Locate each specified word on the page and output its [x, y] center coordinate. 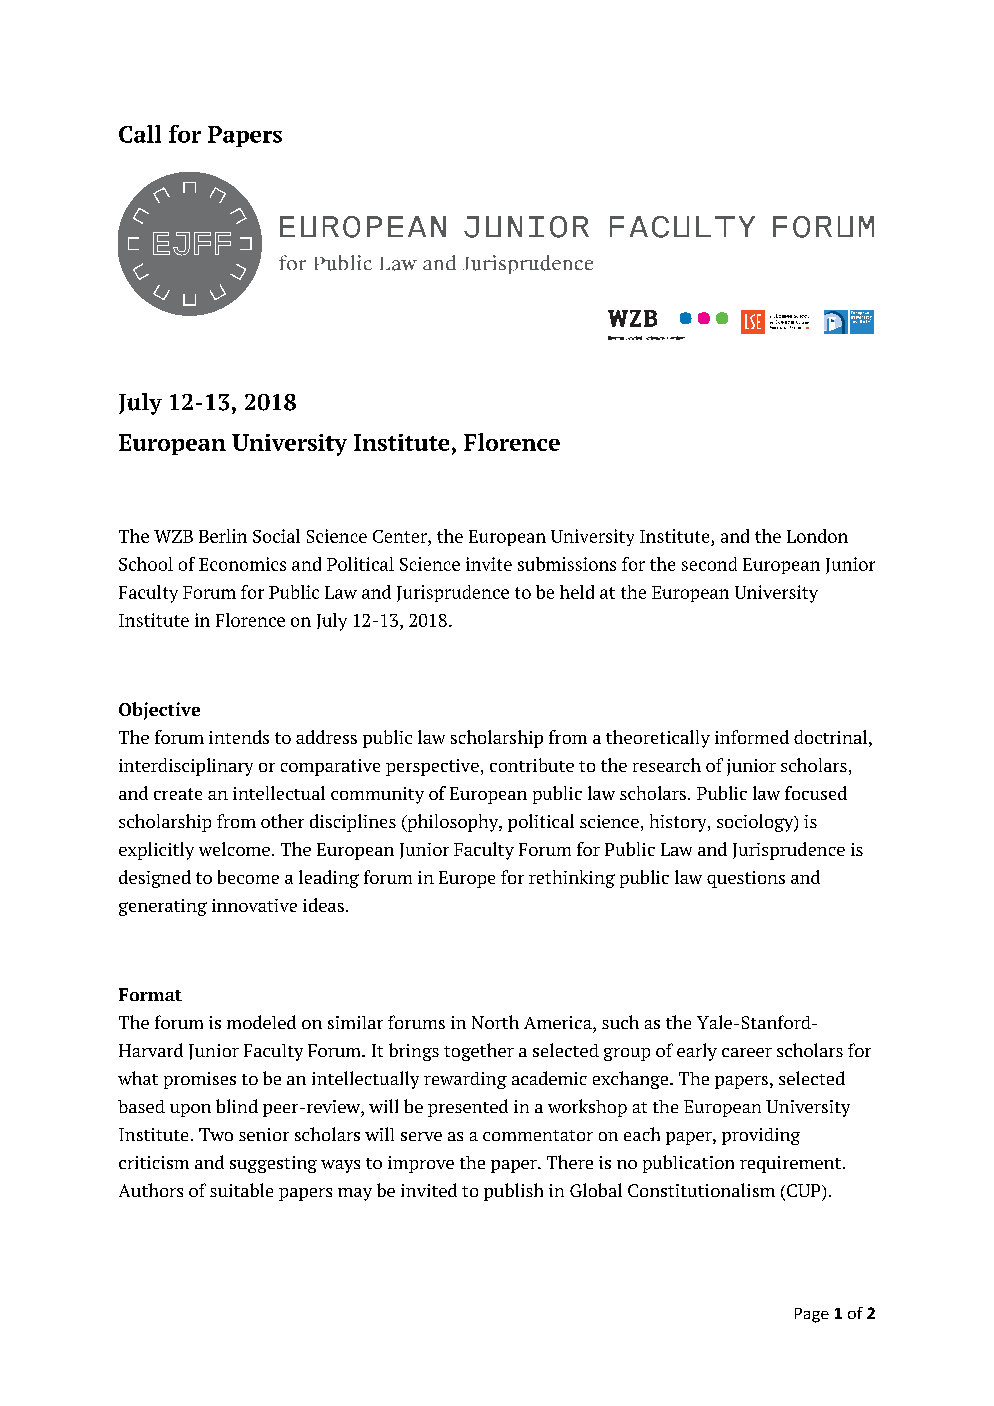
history [679, 823]
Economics [242, 564]
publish [513, 1192]
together [479, 1052]
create [178, 794]
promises [200, 1080]
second [709, 564]
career [747, 1052]
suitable [241, 1190]
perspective [432, 767]
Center [401, 536]
